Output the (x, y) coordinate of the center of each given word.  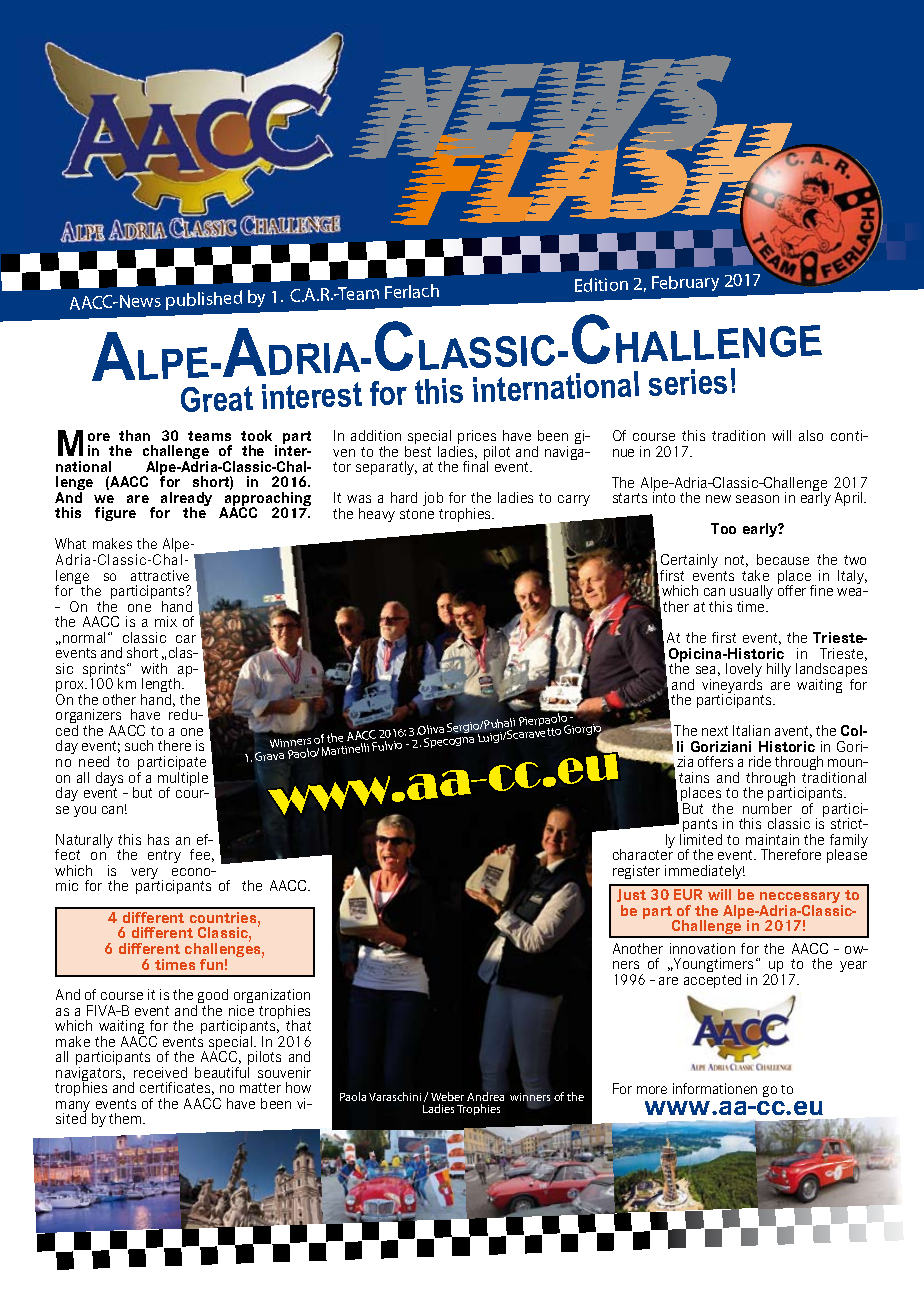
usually (751, 594)
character (643, 854)
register (636, 872)
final (475, 465)
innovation (702, 948)
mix (166, 621)
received (160, 1072)
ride (760, 761)
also (811, 435)
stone (417, 514)
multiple (183, 779)
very (145, 875)
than (134, 435)
